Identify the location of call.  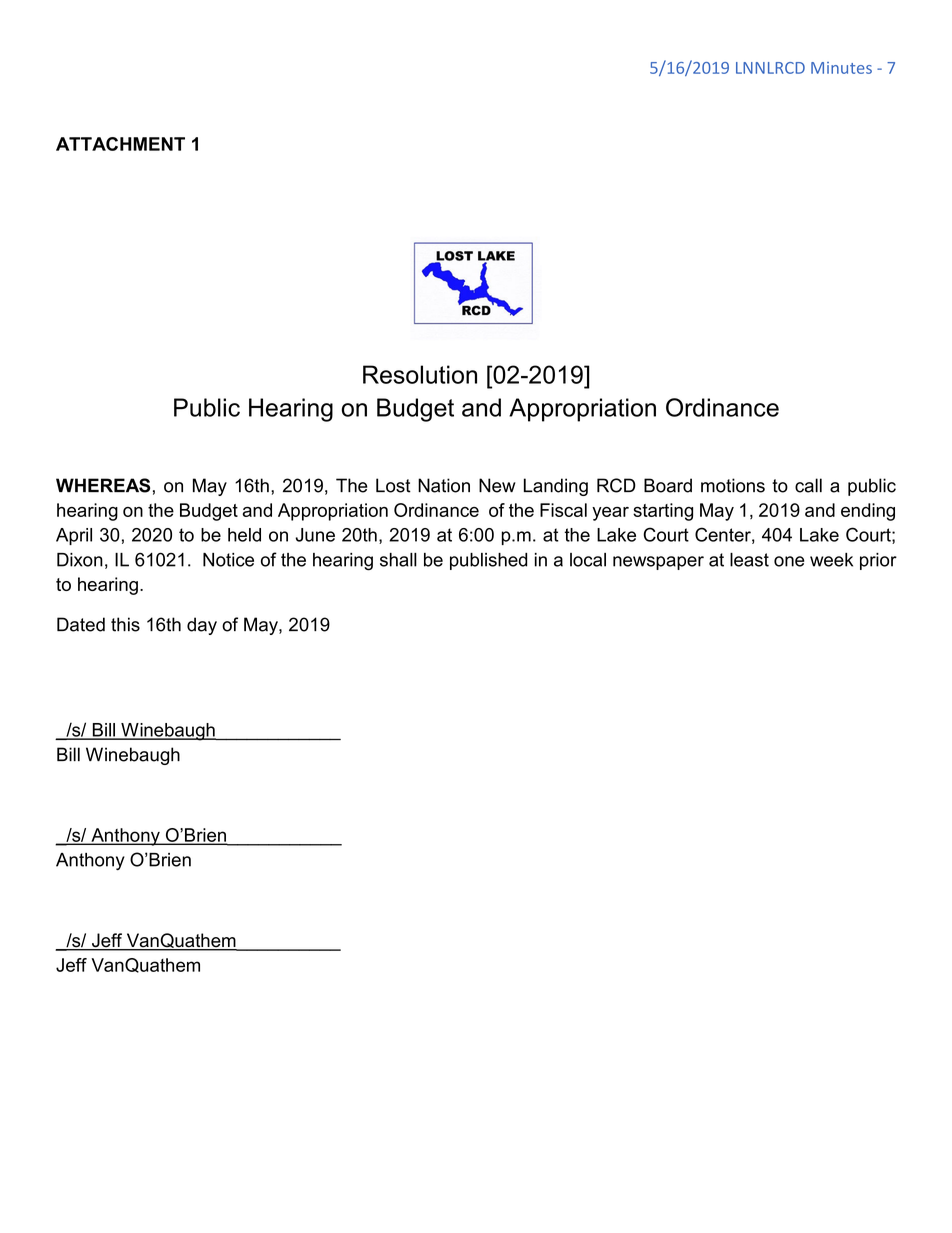
(808, 485).
